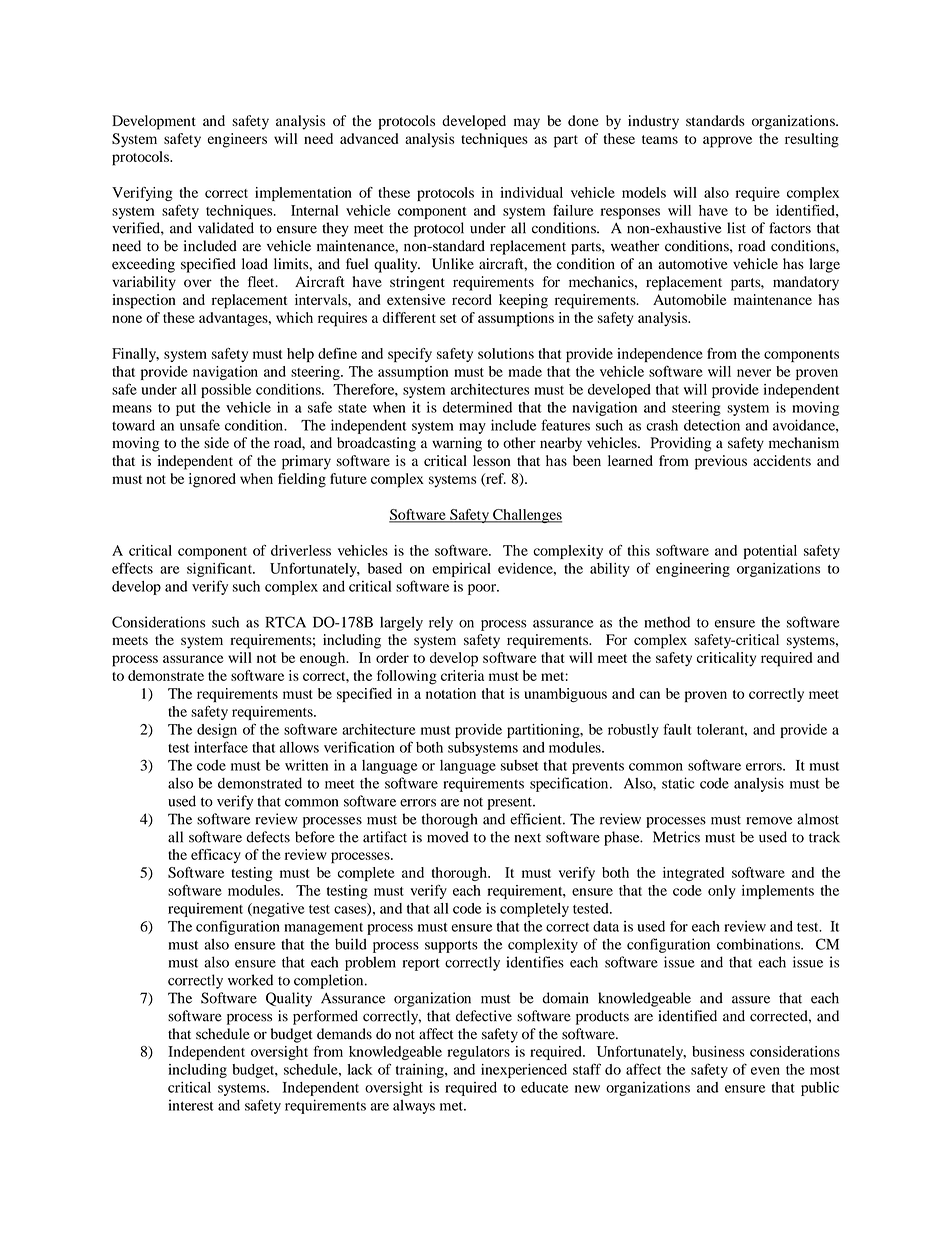  Describe the element at coordinates (520, 765) in the screenshot. I see `subset` at that location.
